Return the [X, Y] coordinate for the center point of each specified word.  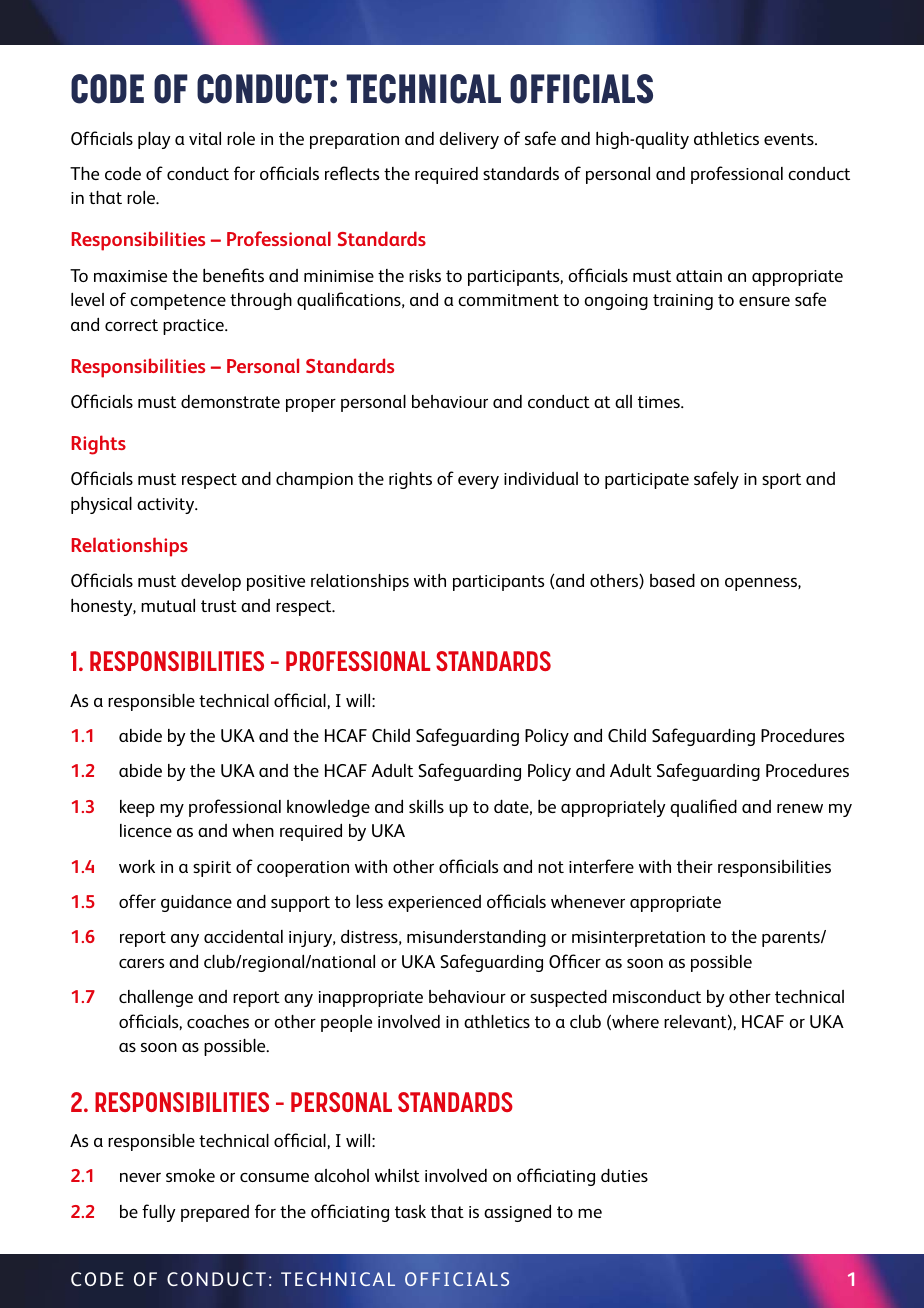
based [672, 580]
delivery [469, 140]
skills [426, 806]
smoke [190, 1175]
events [790, 139]
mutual [168, 605]
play [154, 140]
